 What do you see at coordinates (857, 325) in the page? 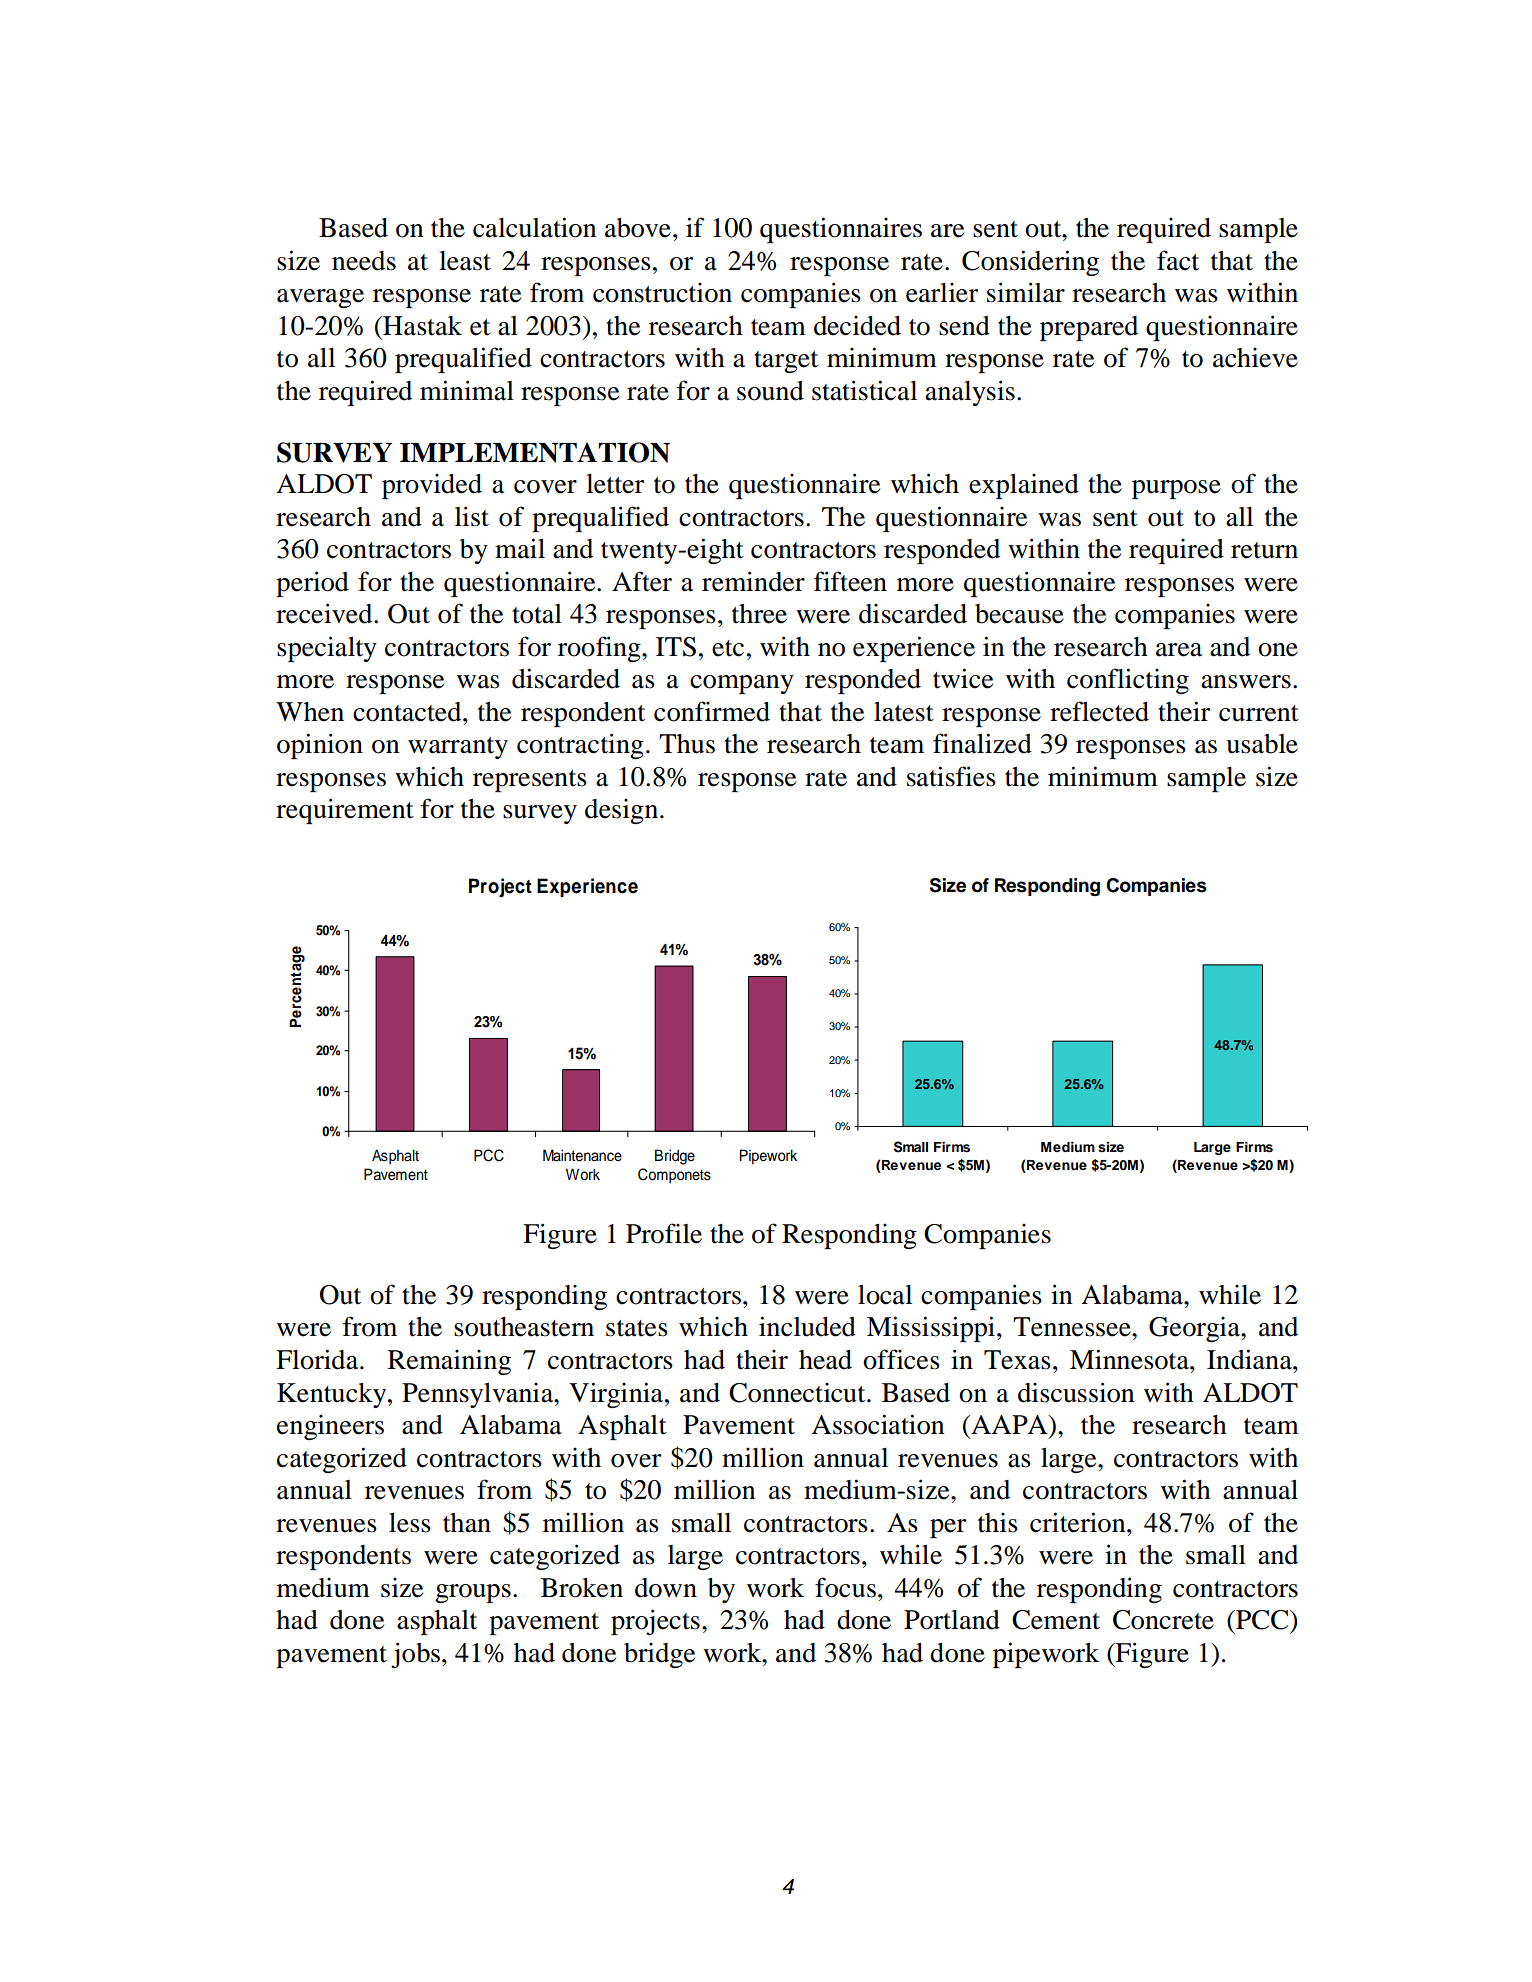
I see `decided` at bounding box center [857, 325].
